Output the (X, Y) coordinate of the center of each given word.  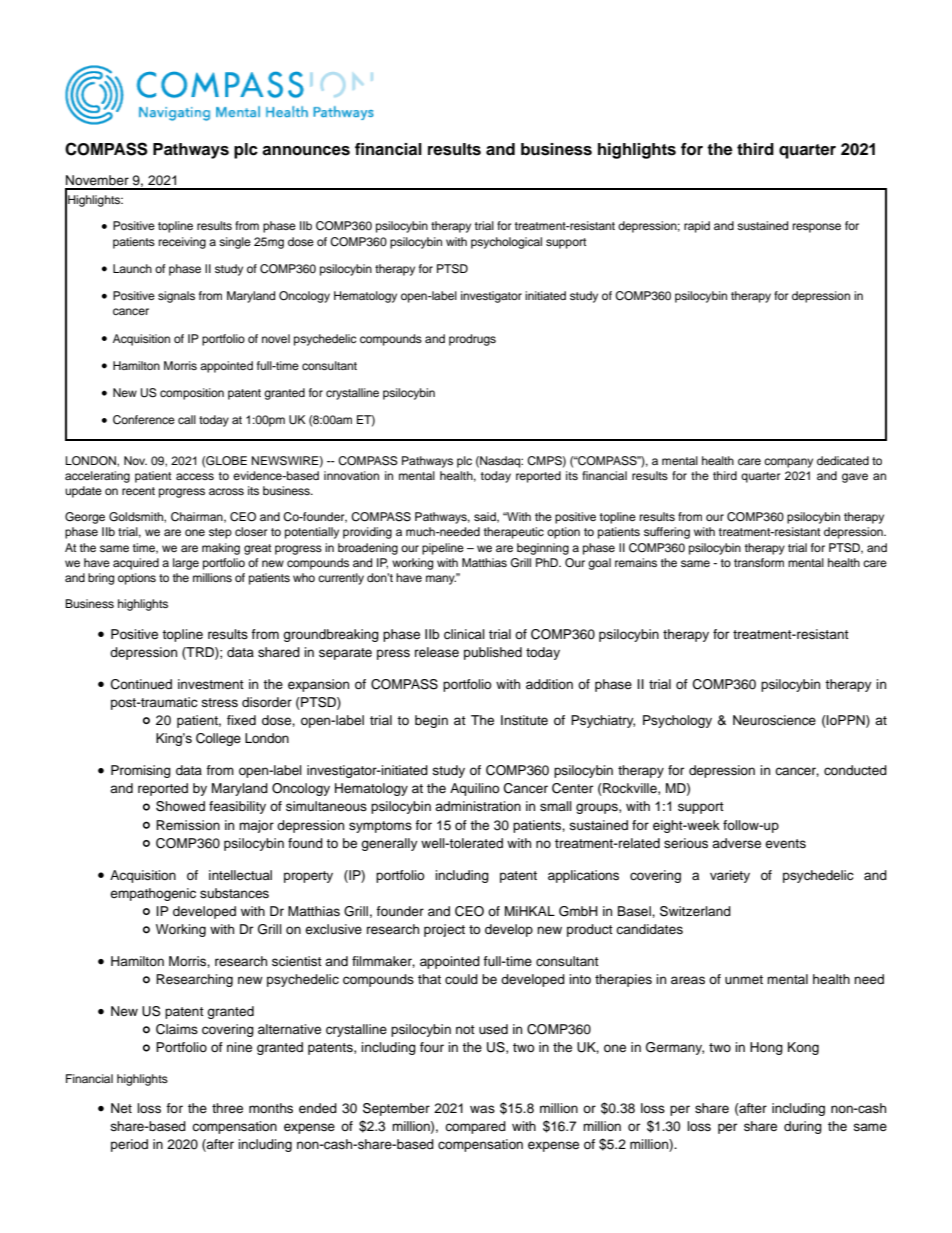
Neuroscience (774, 720)
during (803, 1127)
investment (211, 684)
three (227, 1108)
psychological (506, 243)
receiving (182, 243)
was (482, 1109)
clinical (464, 634)
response (817, 228)
